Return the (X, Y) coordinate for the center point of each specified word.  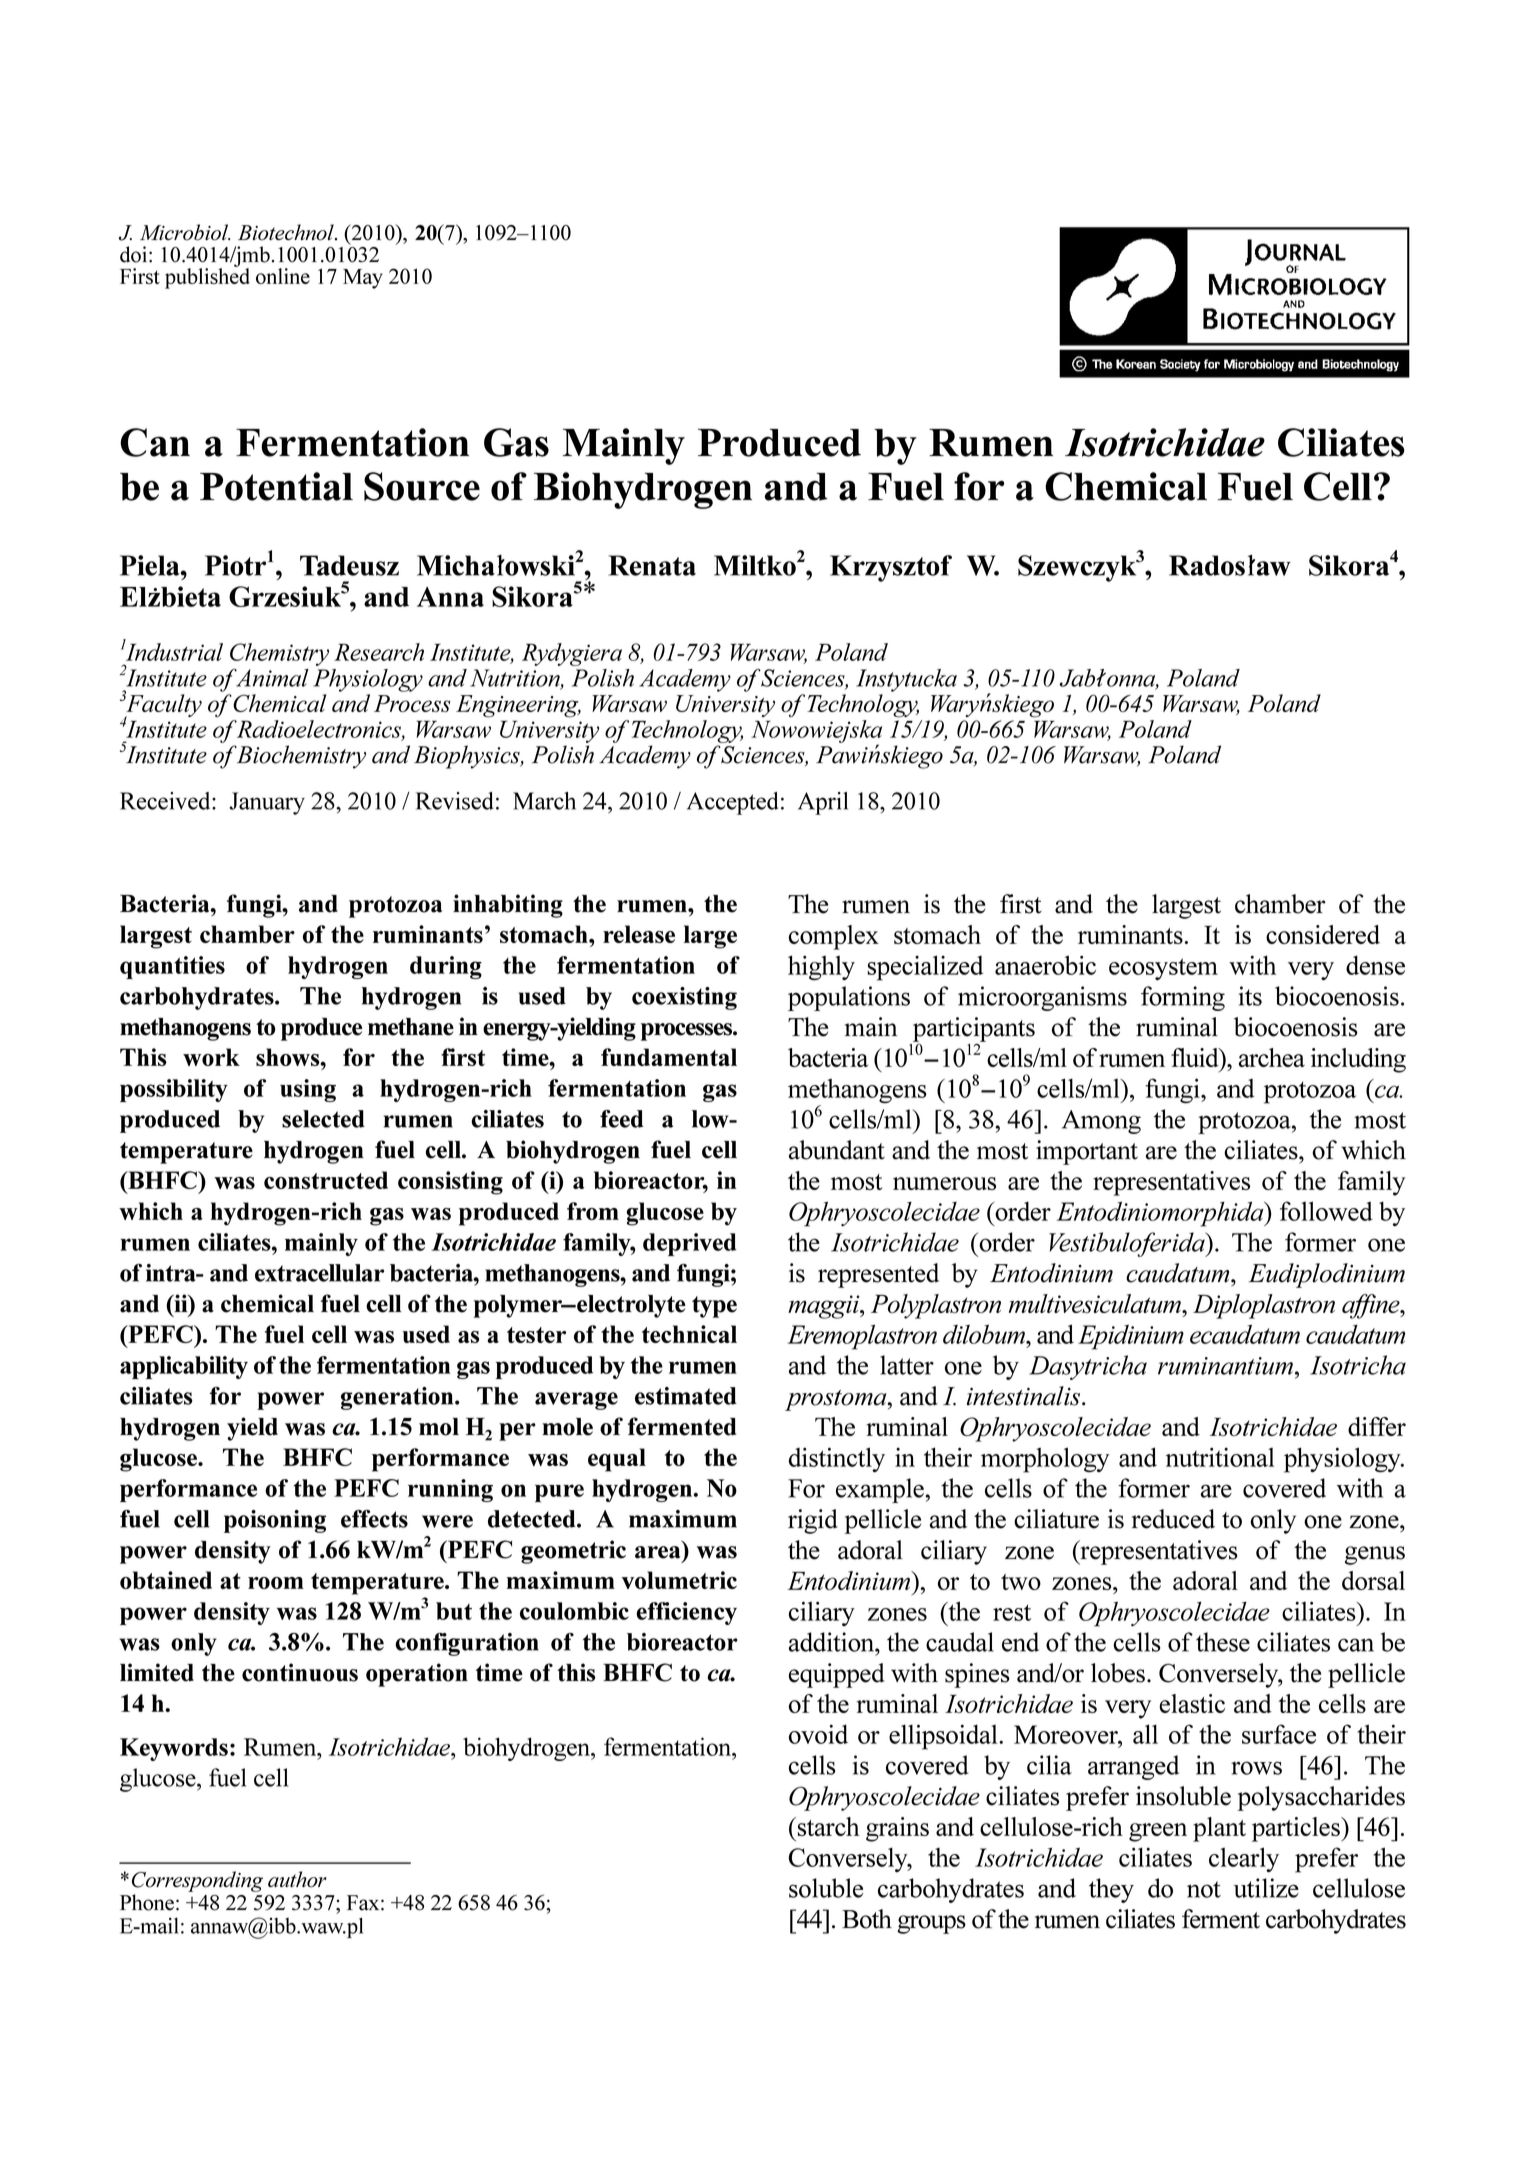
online (283, 276)
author (297, 1879)
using (308, 1090)
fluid (1196, 1057)
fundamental (669, 1057)
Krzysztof (891, 568)
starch (829, 1826)
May (363, 279)
